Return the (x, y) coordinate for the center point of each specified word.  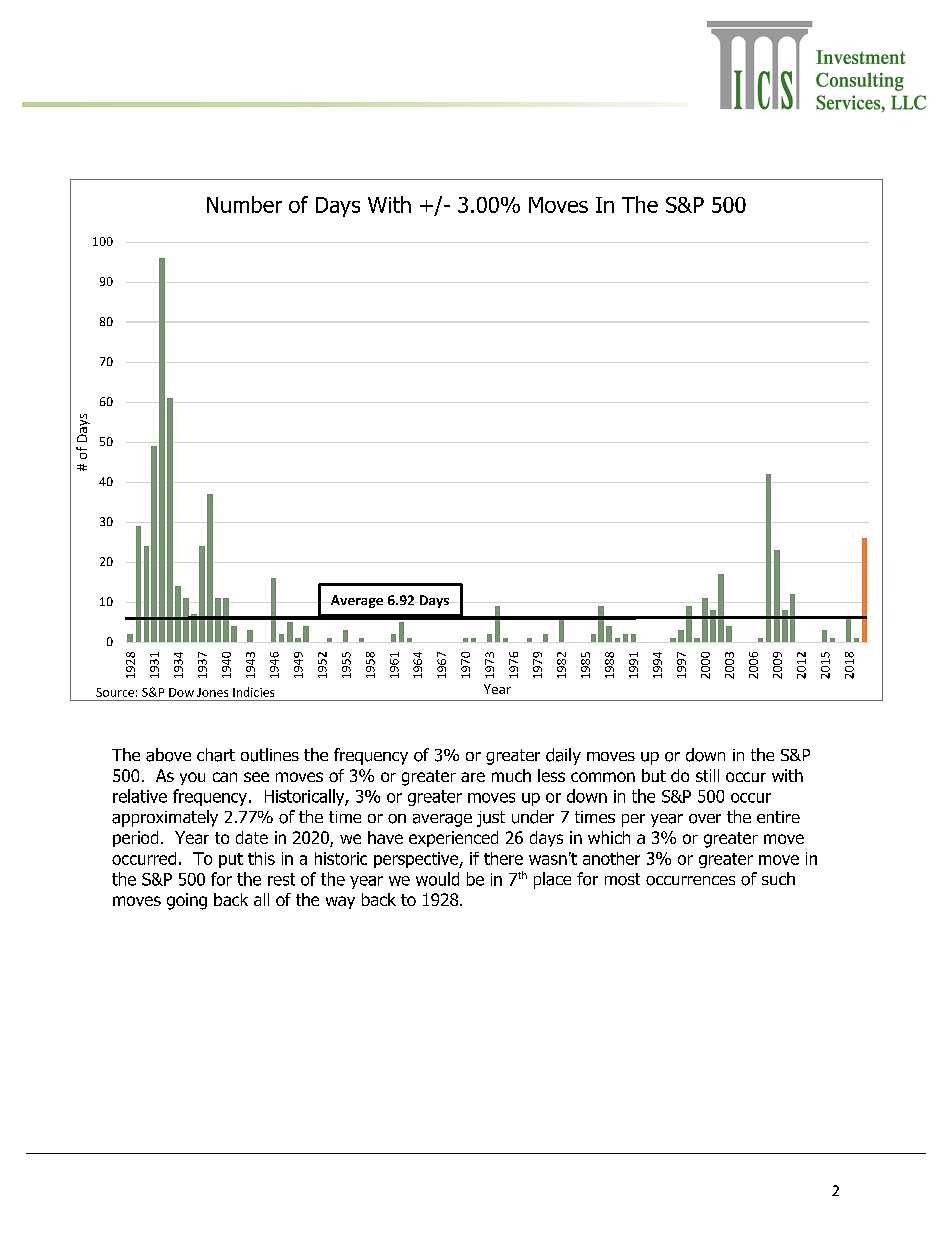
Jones (212, 692)
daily (563, 756)
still (707, 775)
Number (244, 204)
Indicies (253, 692)
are (473, 777)
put (231, 860)
